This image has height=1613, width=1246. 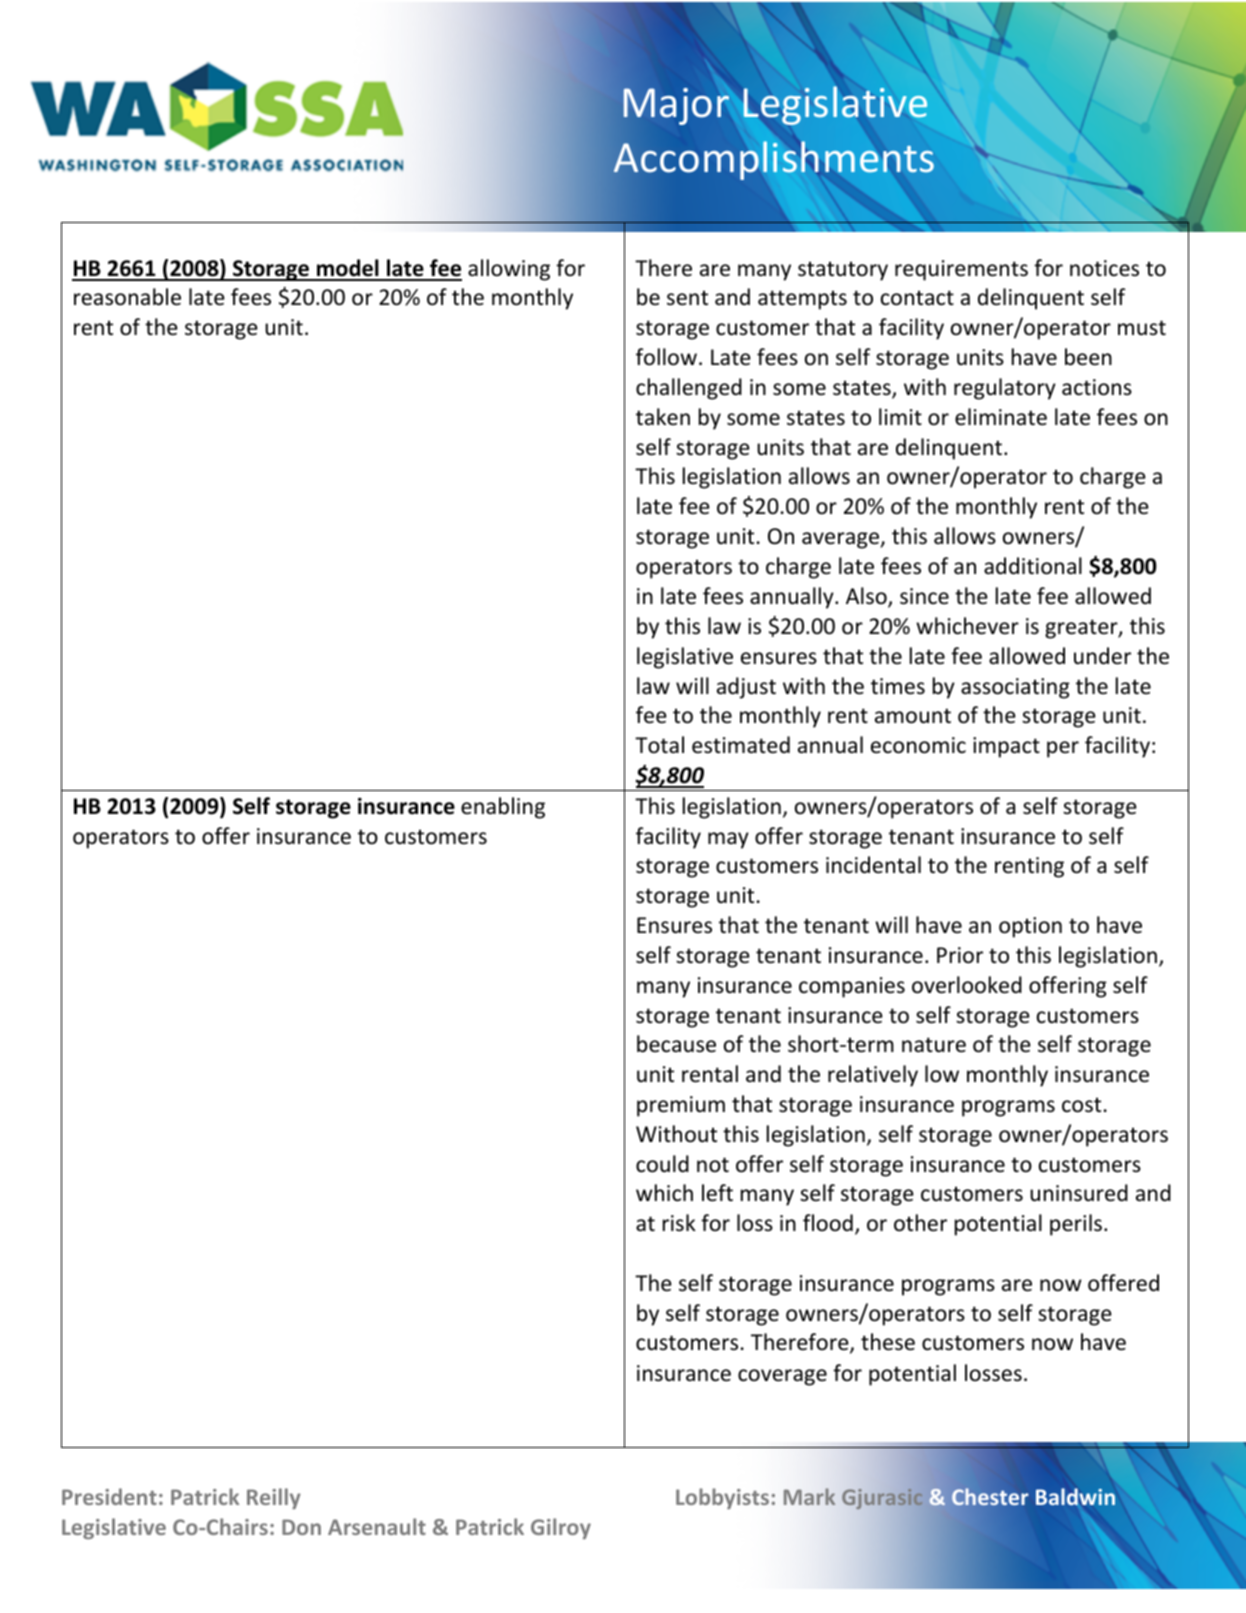 I want to click on Chester, so click(x=990, y=1496).
